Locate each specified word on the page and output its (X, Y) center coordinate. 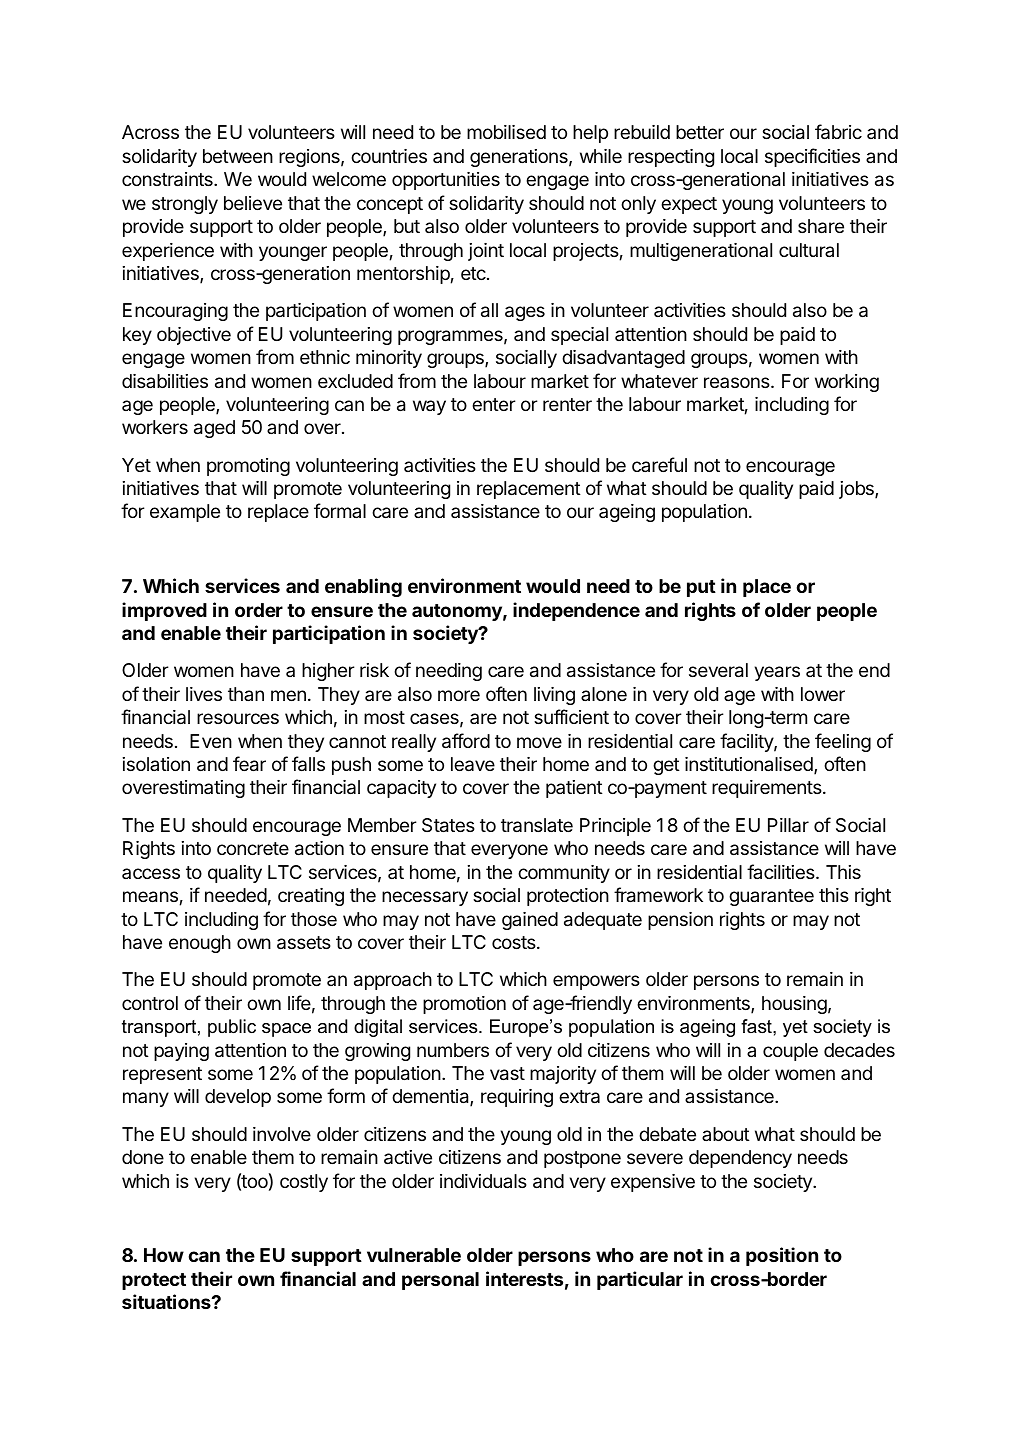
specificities (812, 157)
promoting (248, 467)
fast (757, 1026)
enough (200, 944)
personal (440, 1281)
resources (238, 718)
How (164, 1255)
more (459, 695)
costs (515, 942)
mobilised (506, 132)
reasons (738, 382)
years (777, 673)
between (238, 156)
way (429, 407)
